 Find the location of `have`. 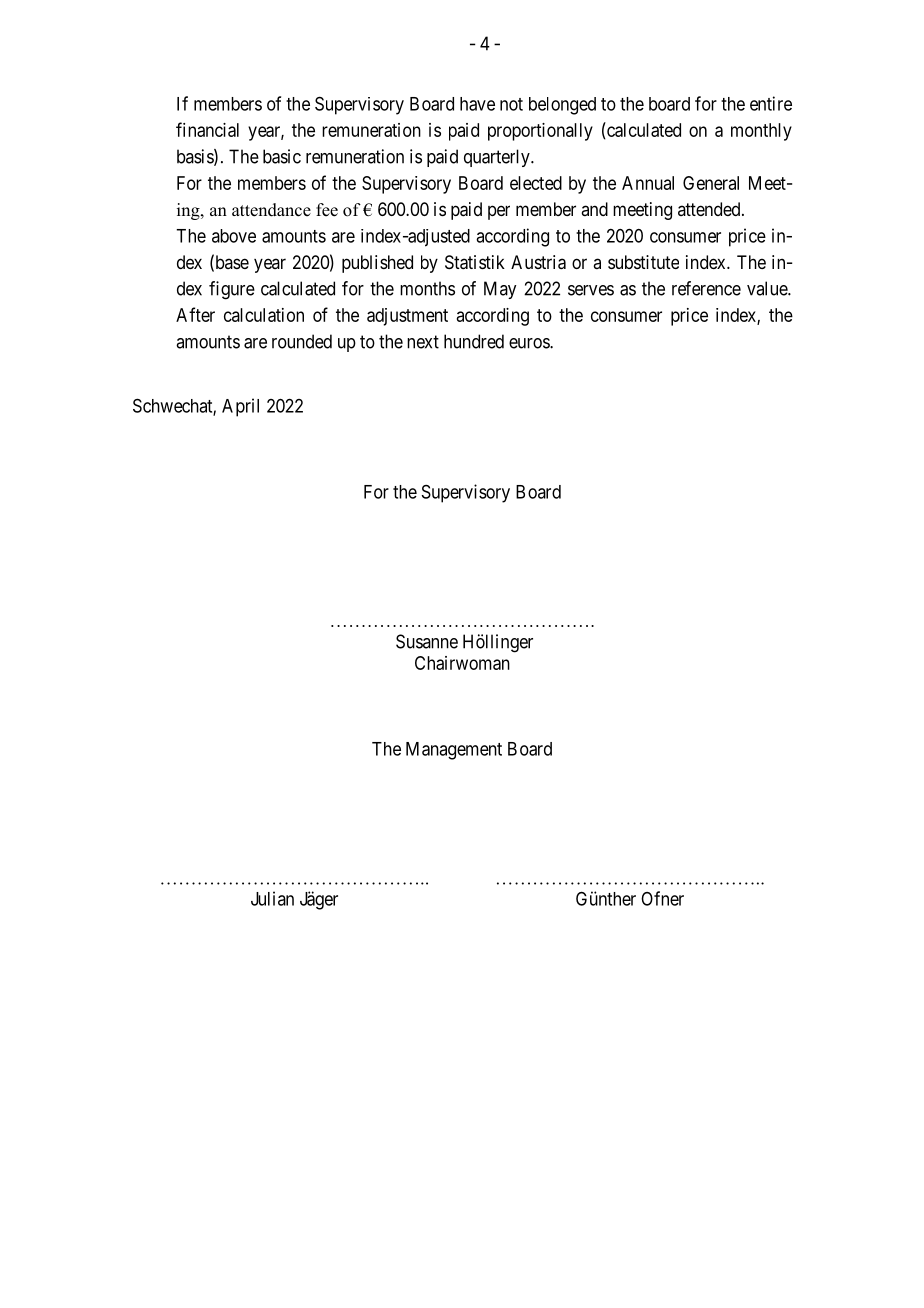

have is located at coordinates (477, 104).
